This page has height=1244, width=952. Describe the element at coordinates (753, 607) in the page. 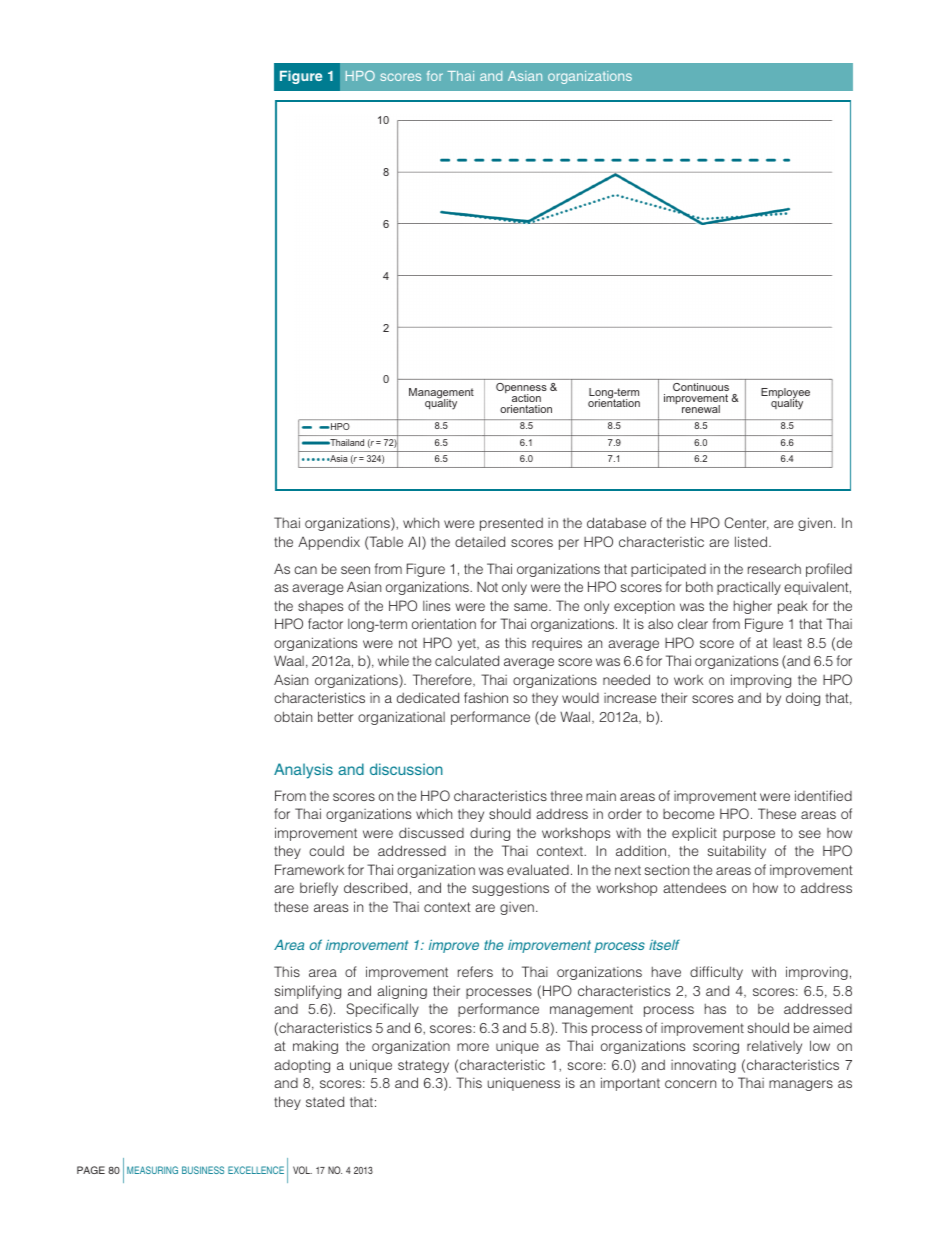

I see `higher` at that location.
